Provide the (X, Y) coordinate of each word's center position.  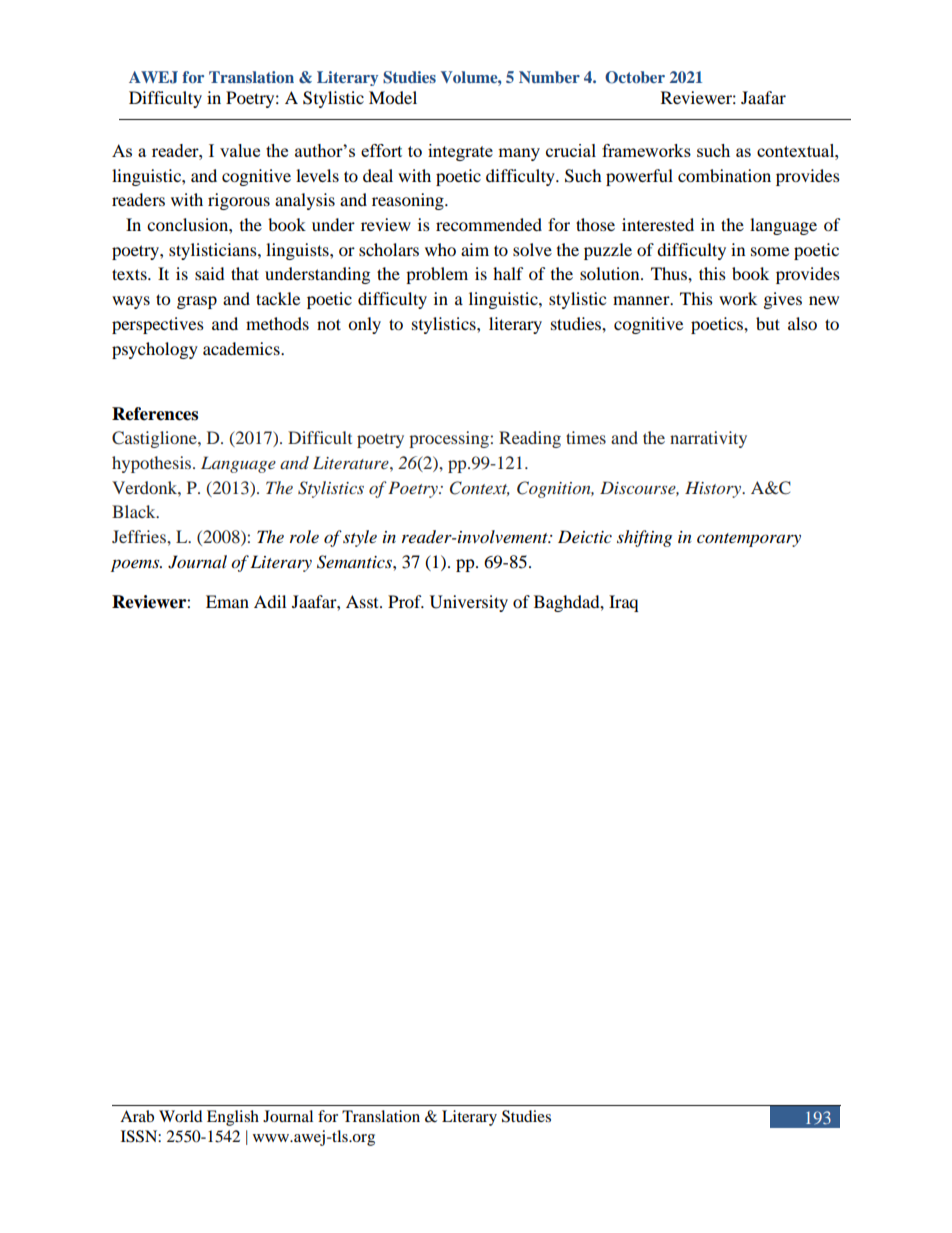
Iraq (623, 603)
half (508, 273)
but (768, 323)
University (469, 603)
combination (724, 175)
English (233, 1118)
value (240, 150)
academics (242, 348)
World (181, 1116)
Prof (406, 601)
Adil (270, 601)
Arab (137, 1116)
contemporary (749, 540)
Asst (363, 601)
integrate (460, 152)
